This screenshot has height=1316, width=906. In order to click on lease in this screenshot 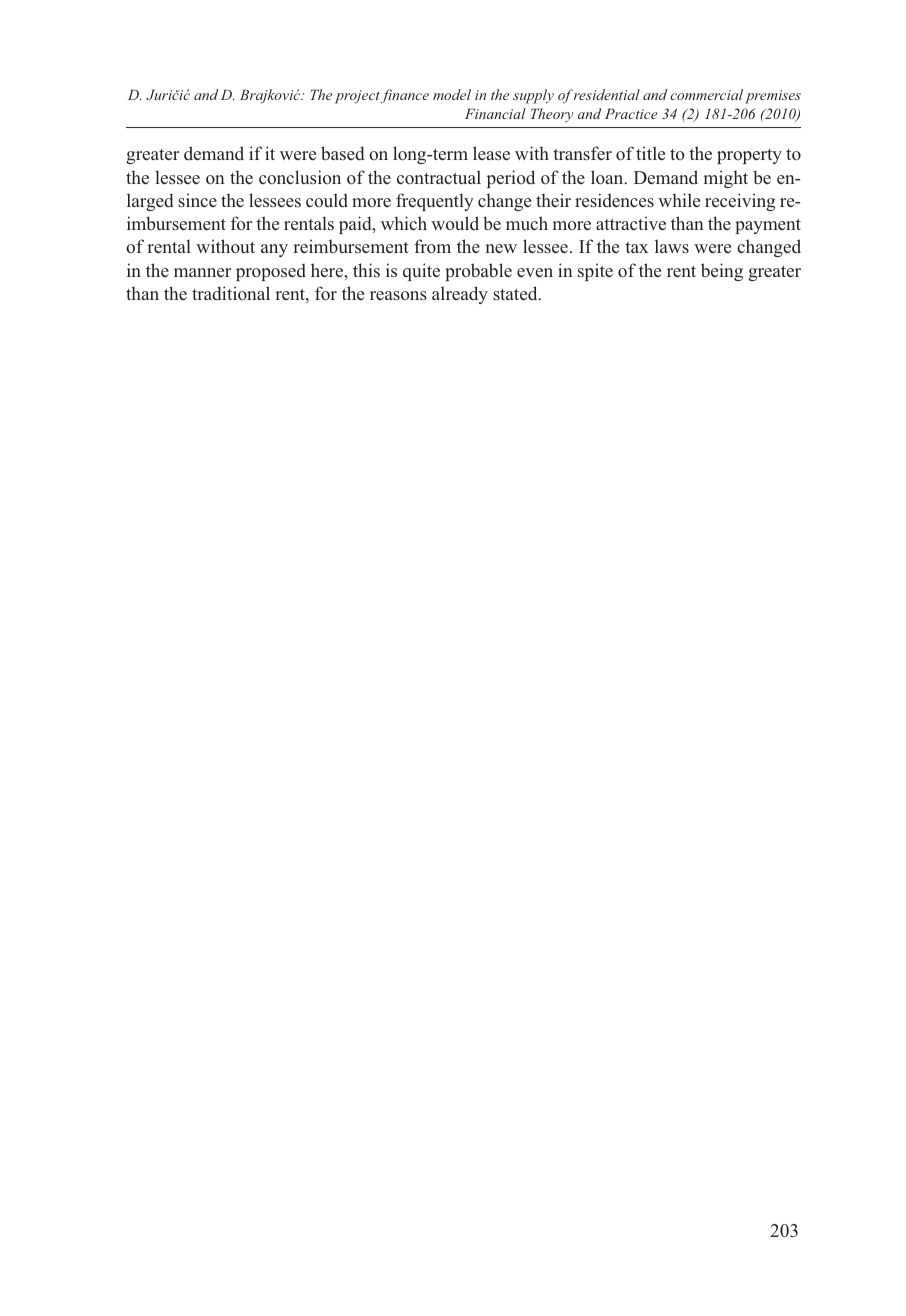, I will do `click(491, 153)`.
